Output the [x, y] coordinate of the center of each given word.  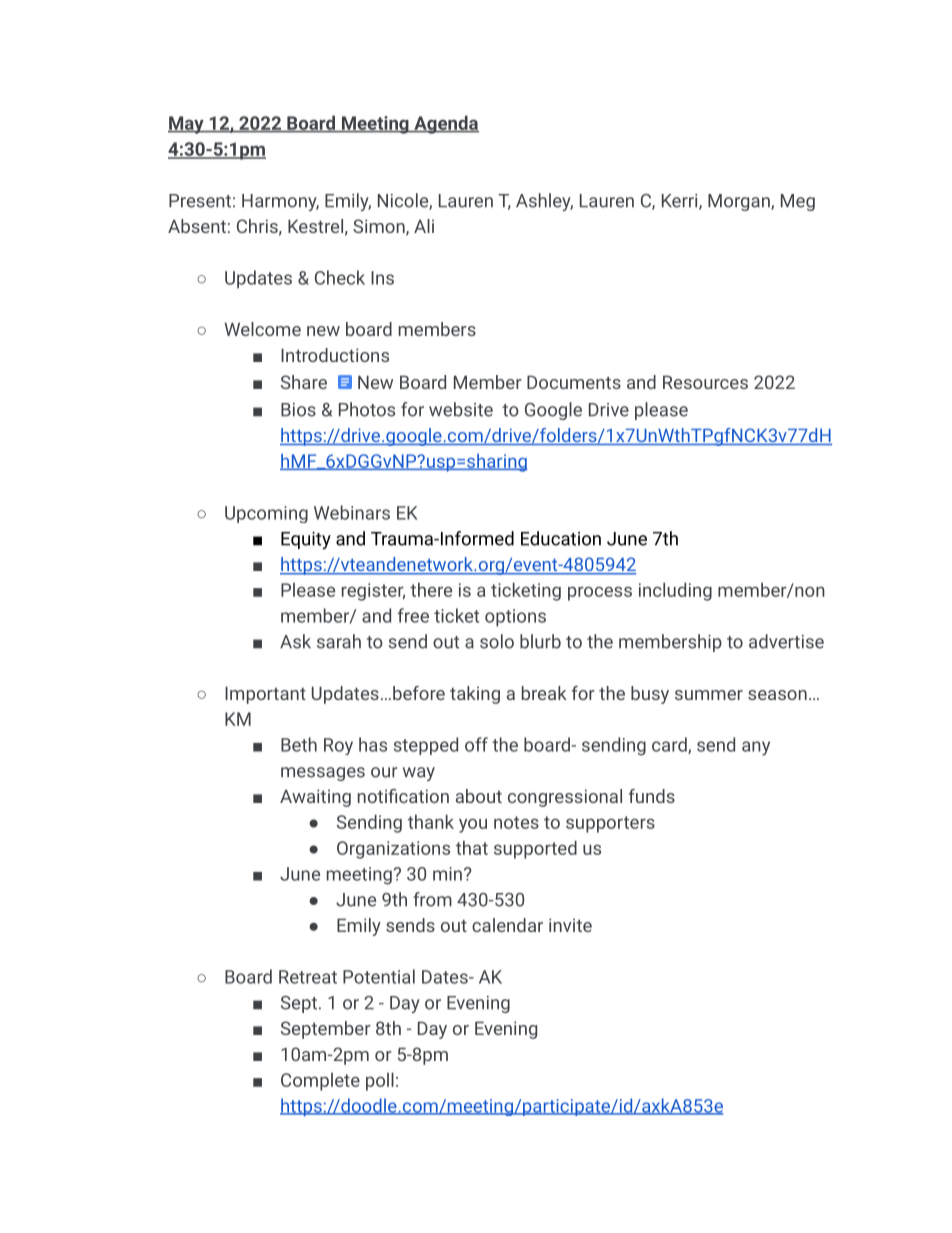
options [515, 618]
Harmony [280, 202]
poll [380, 1081]
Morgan [740, 202]
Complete [320, 1082]
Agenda [445, 124]
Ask [295, 641]
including [675, 591]
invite [570, 925]
